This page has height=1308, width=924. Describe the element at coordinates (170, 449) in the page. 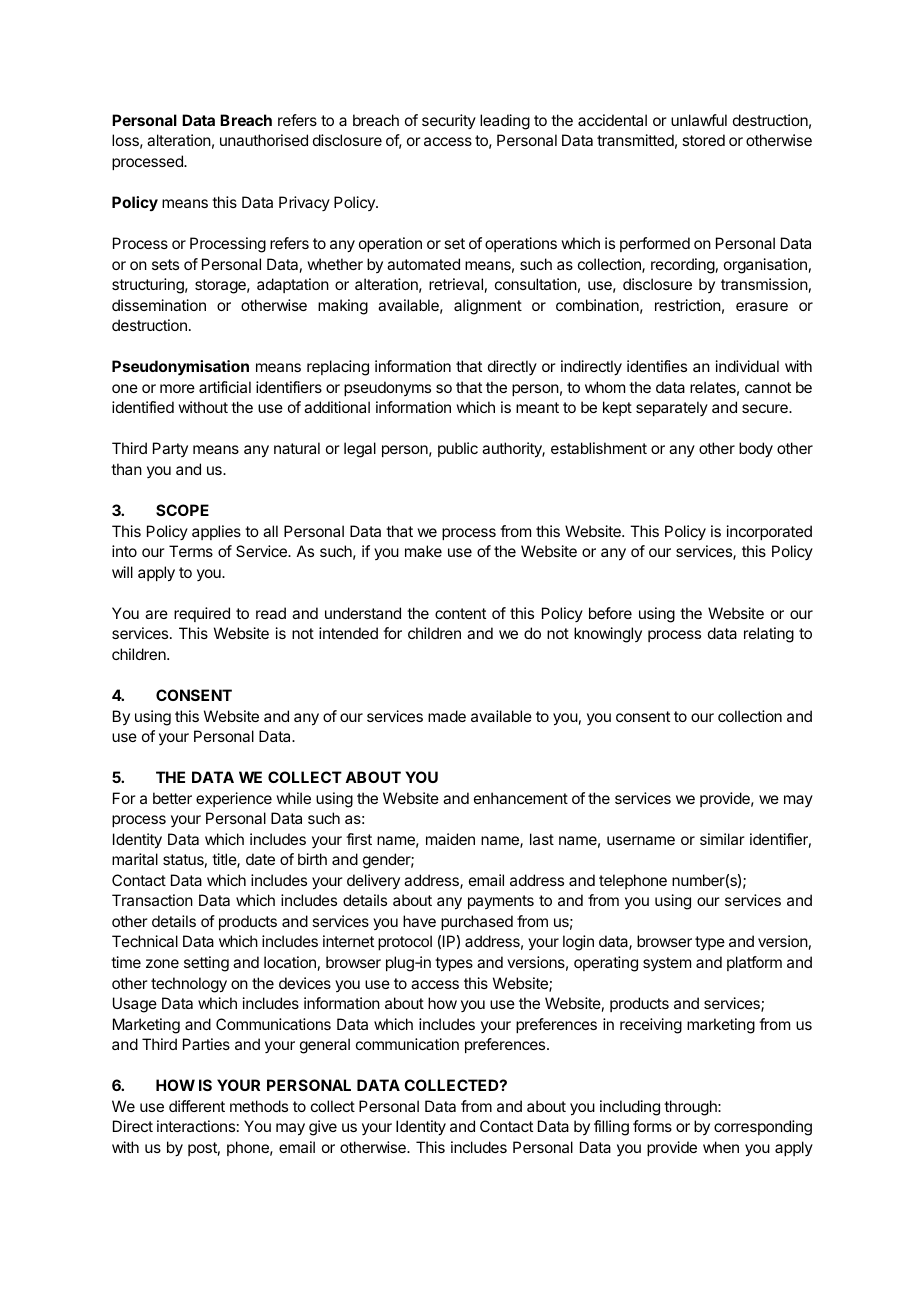

I see `Party` at that location.
